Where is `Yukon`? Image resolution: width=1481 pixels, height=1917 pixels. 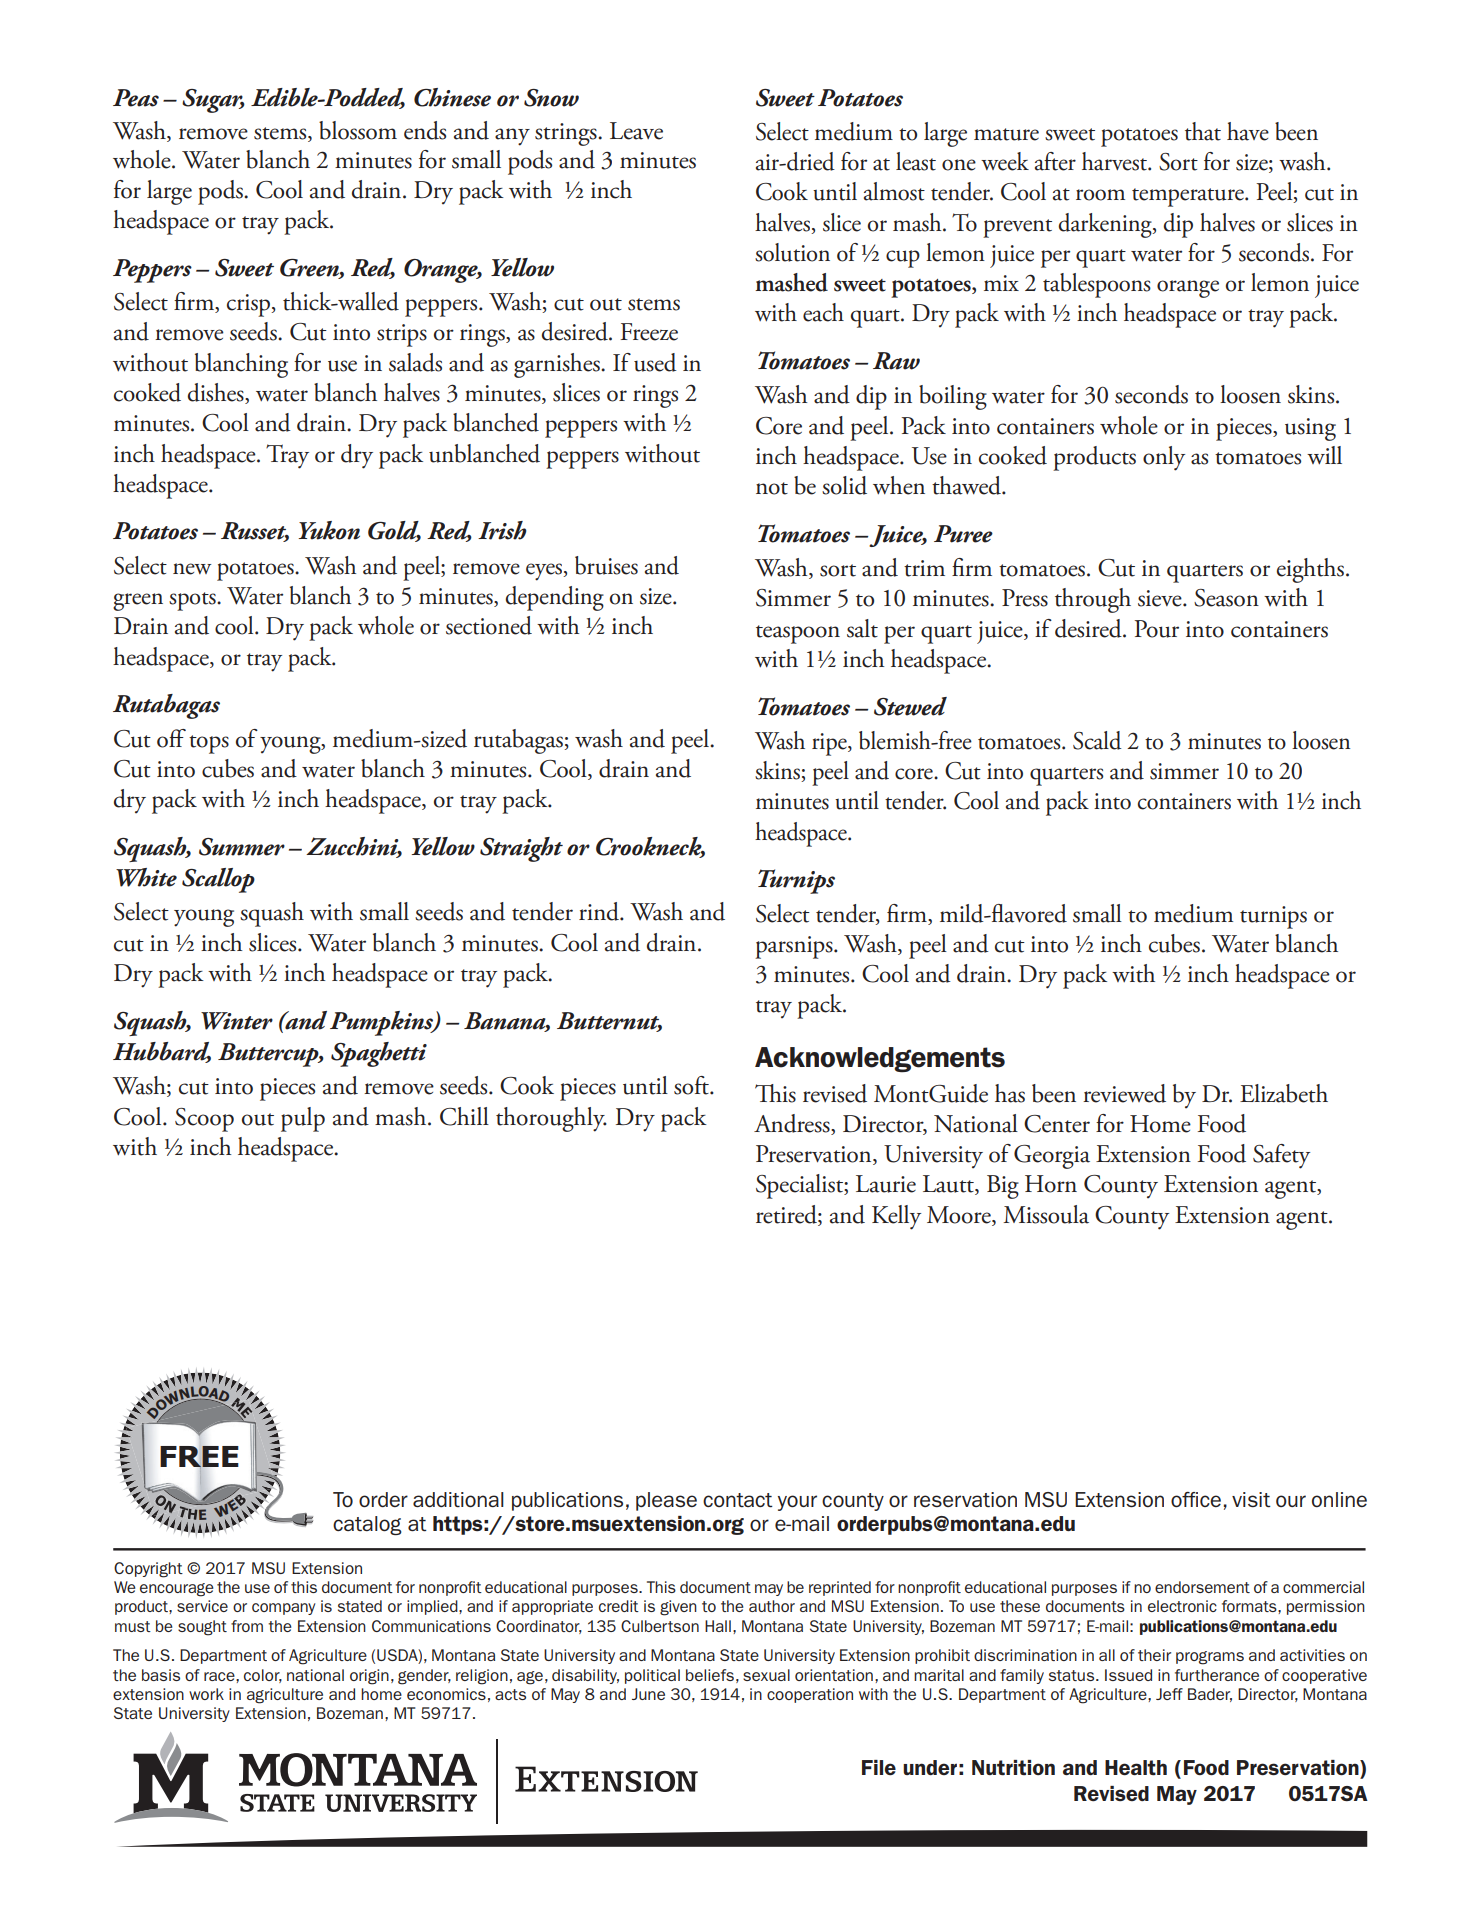
Yukon is located at coordinates (329, 530).
